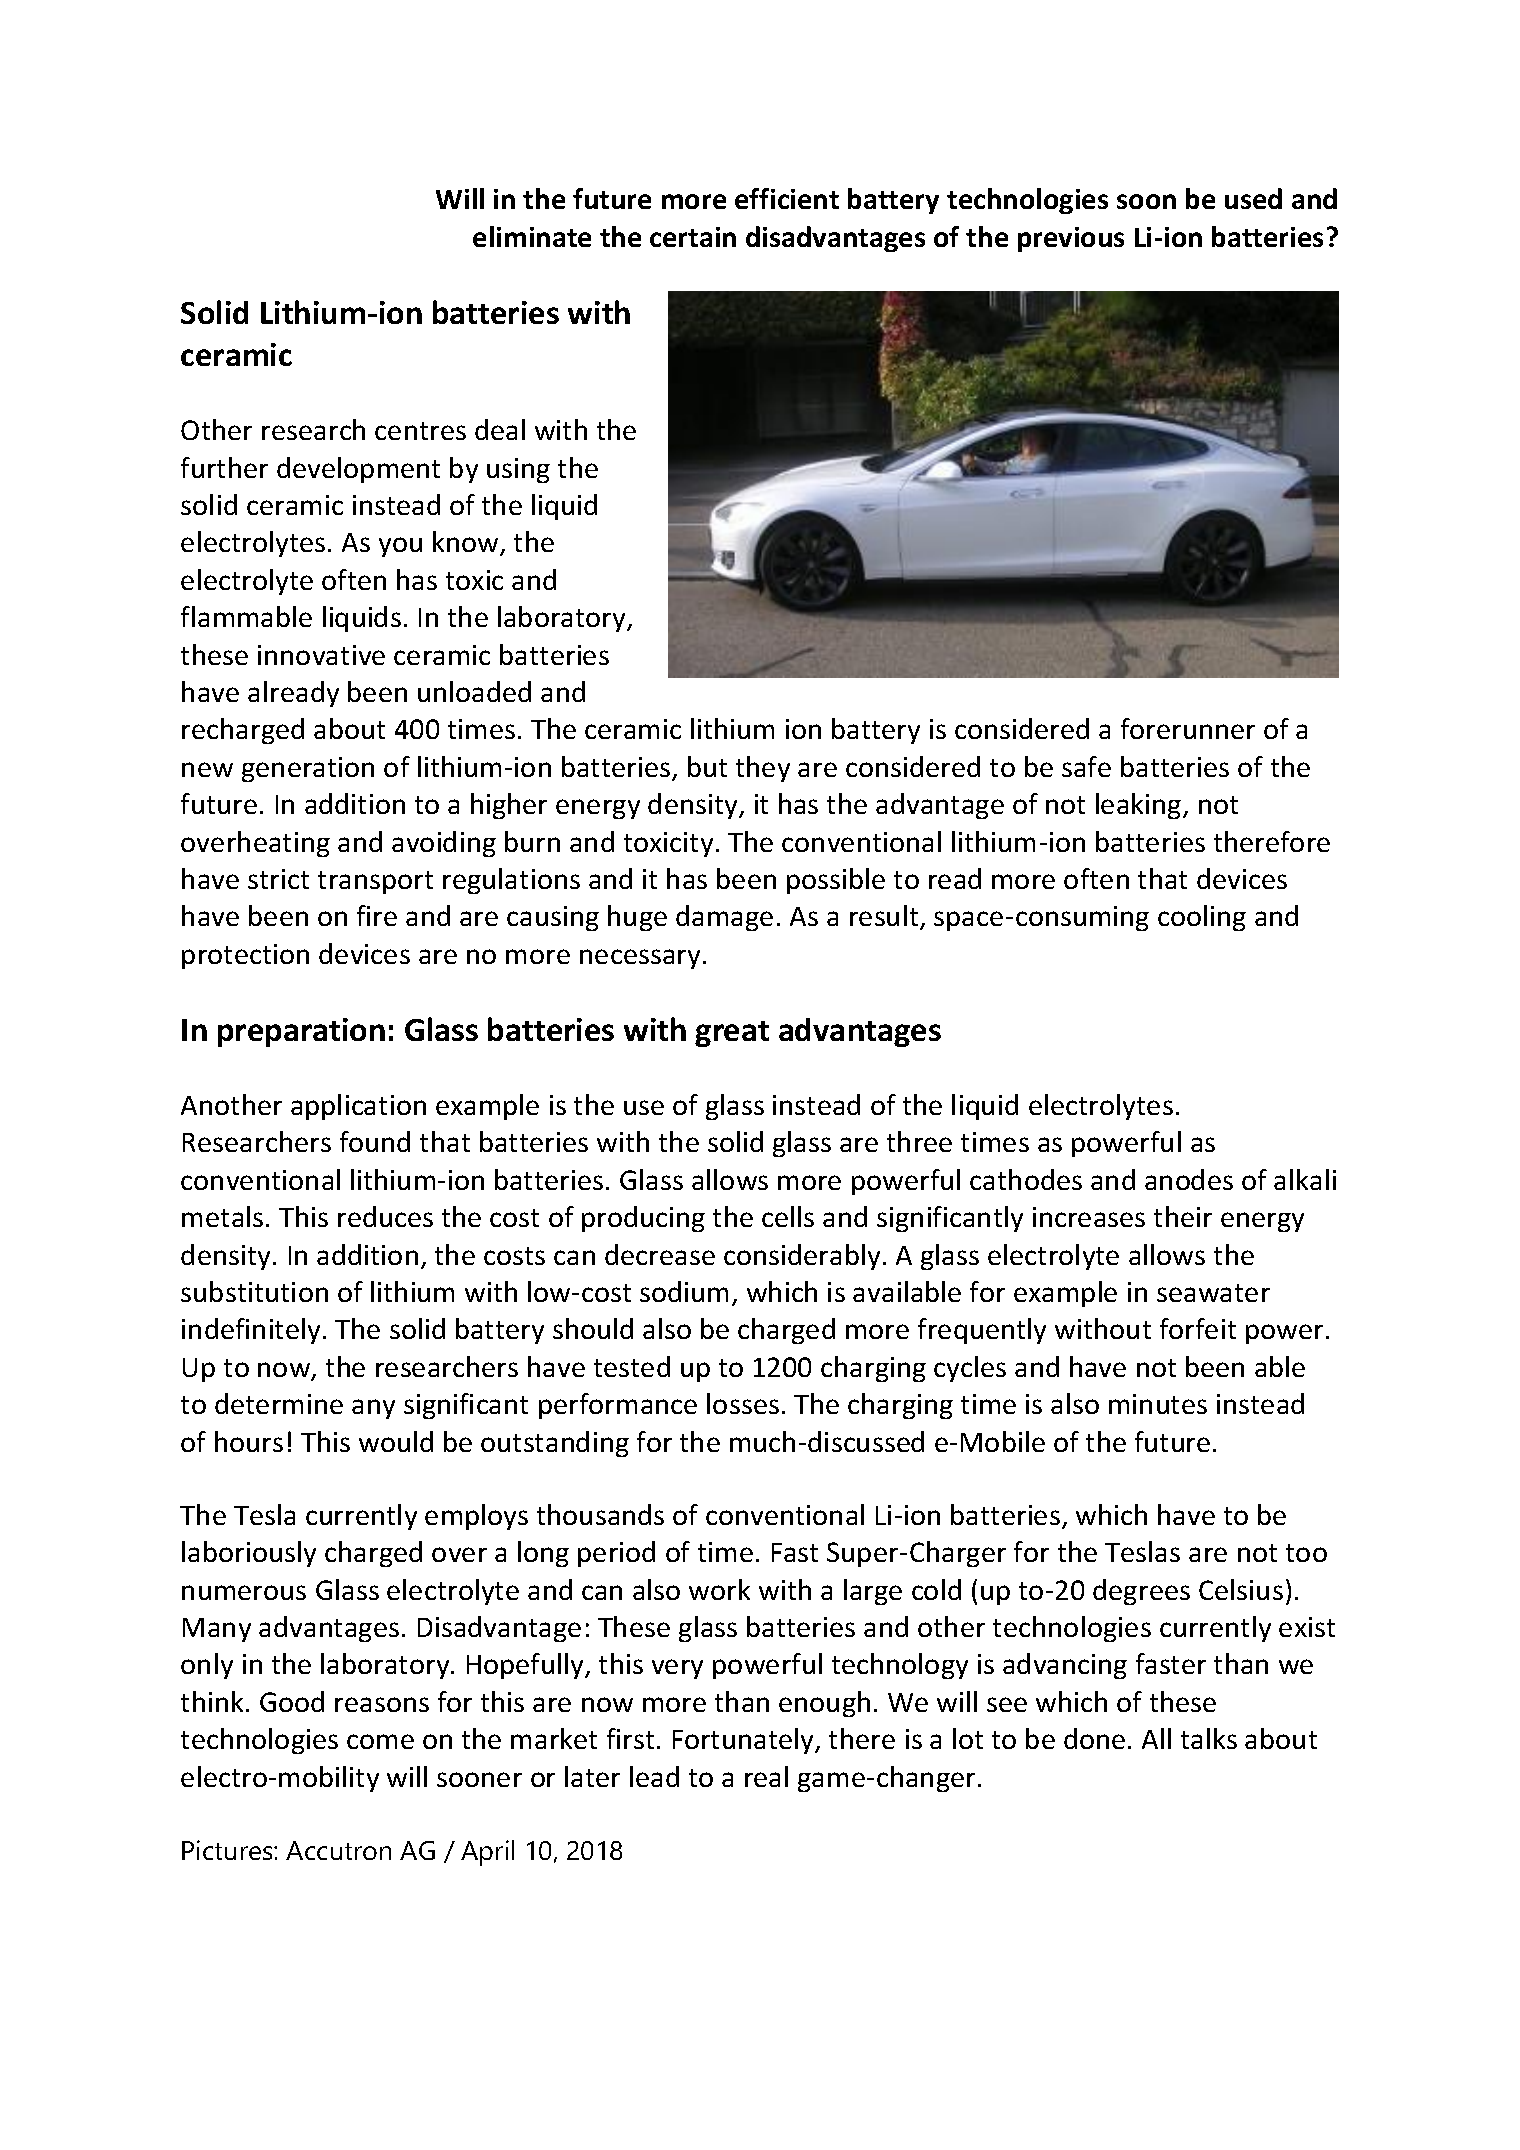 The width and height of the image is (1520, 2150). Describe the element at coordinates (1209, 1738) in the image. I see `talks` at that location.
